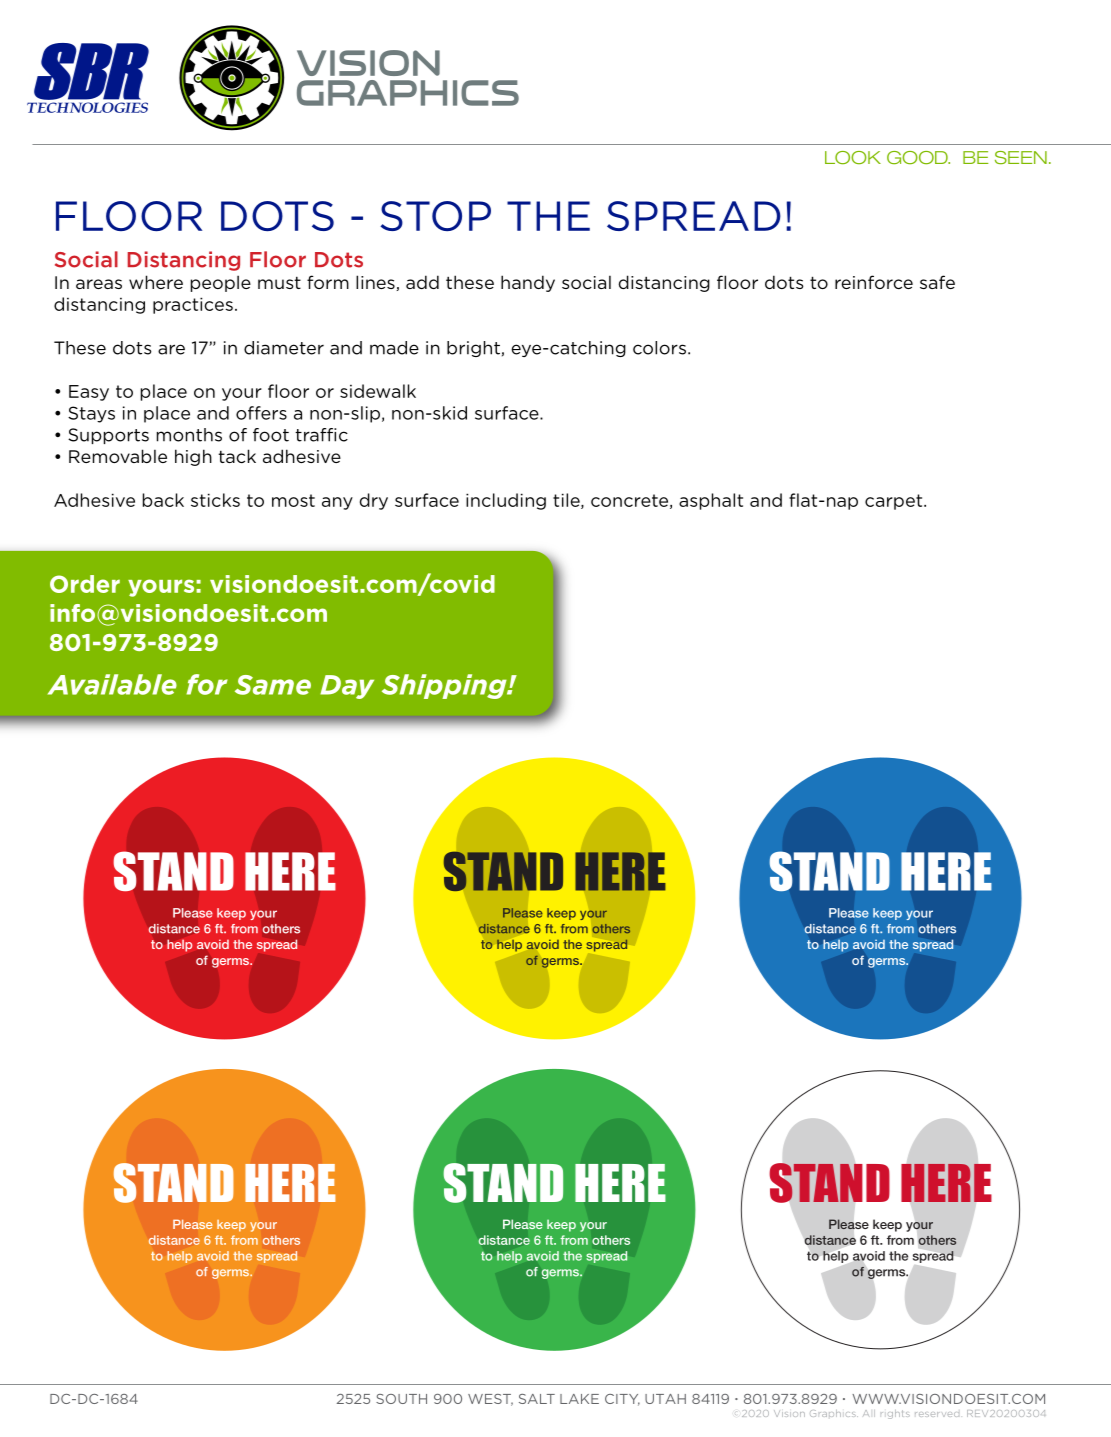  What do you see at coordinates (659, 348) in the document?
I see `colors` at bounding box center [659, 348].
